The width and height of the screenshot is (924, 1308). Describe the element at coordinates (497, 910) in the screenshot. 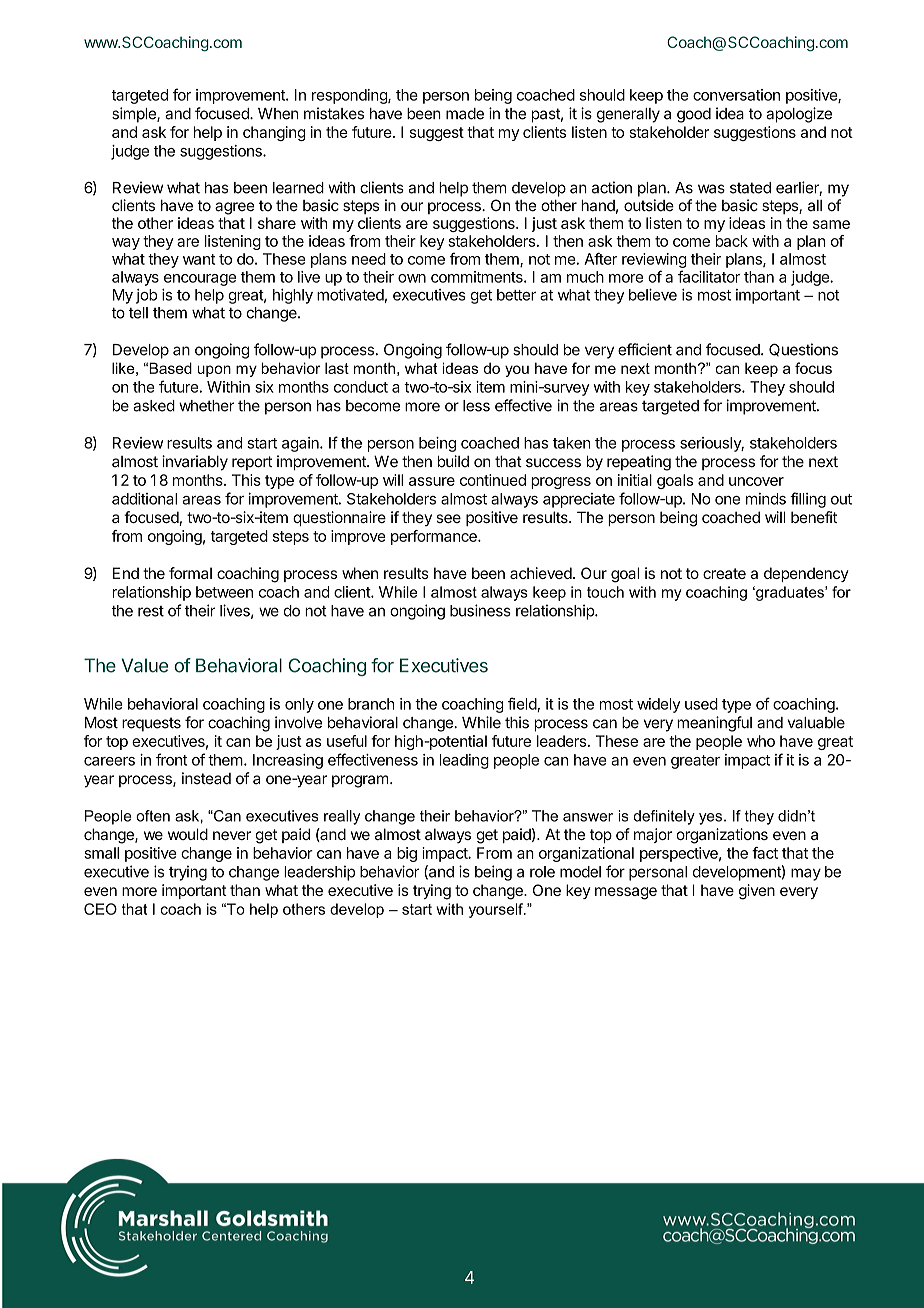

I see `yourself` at that location.
